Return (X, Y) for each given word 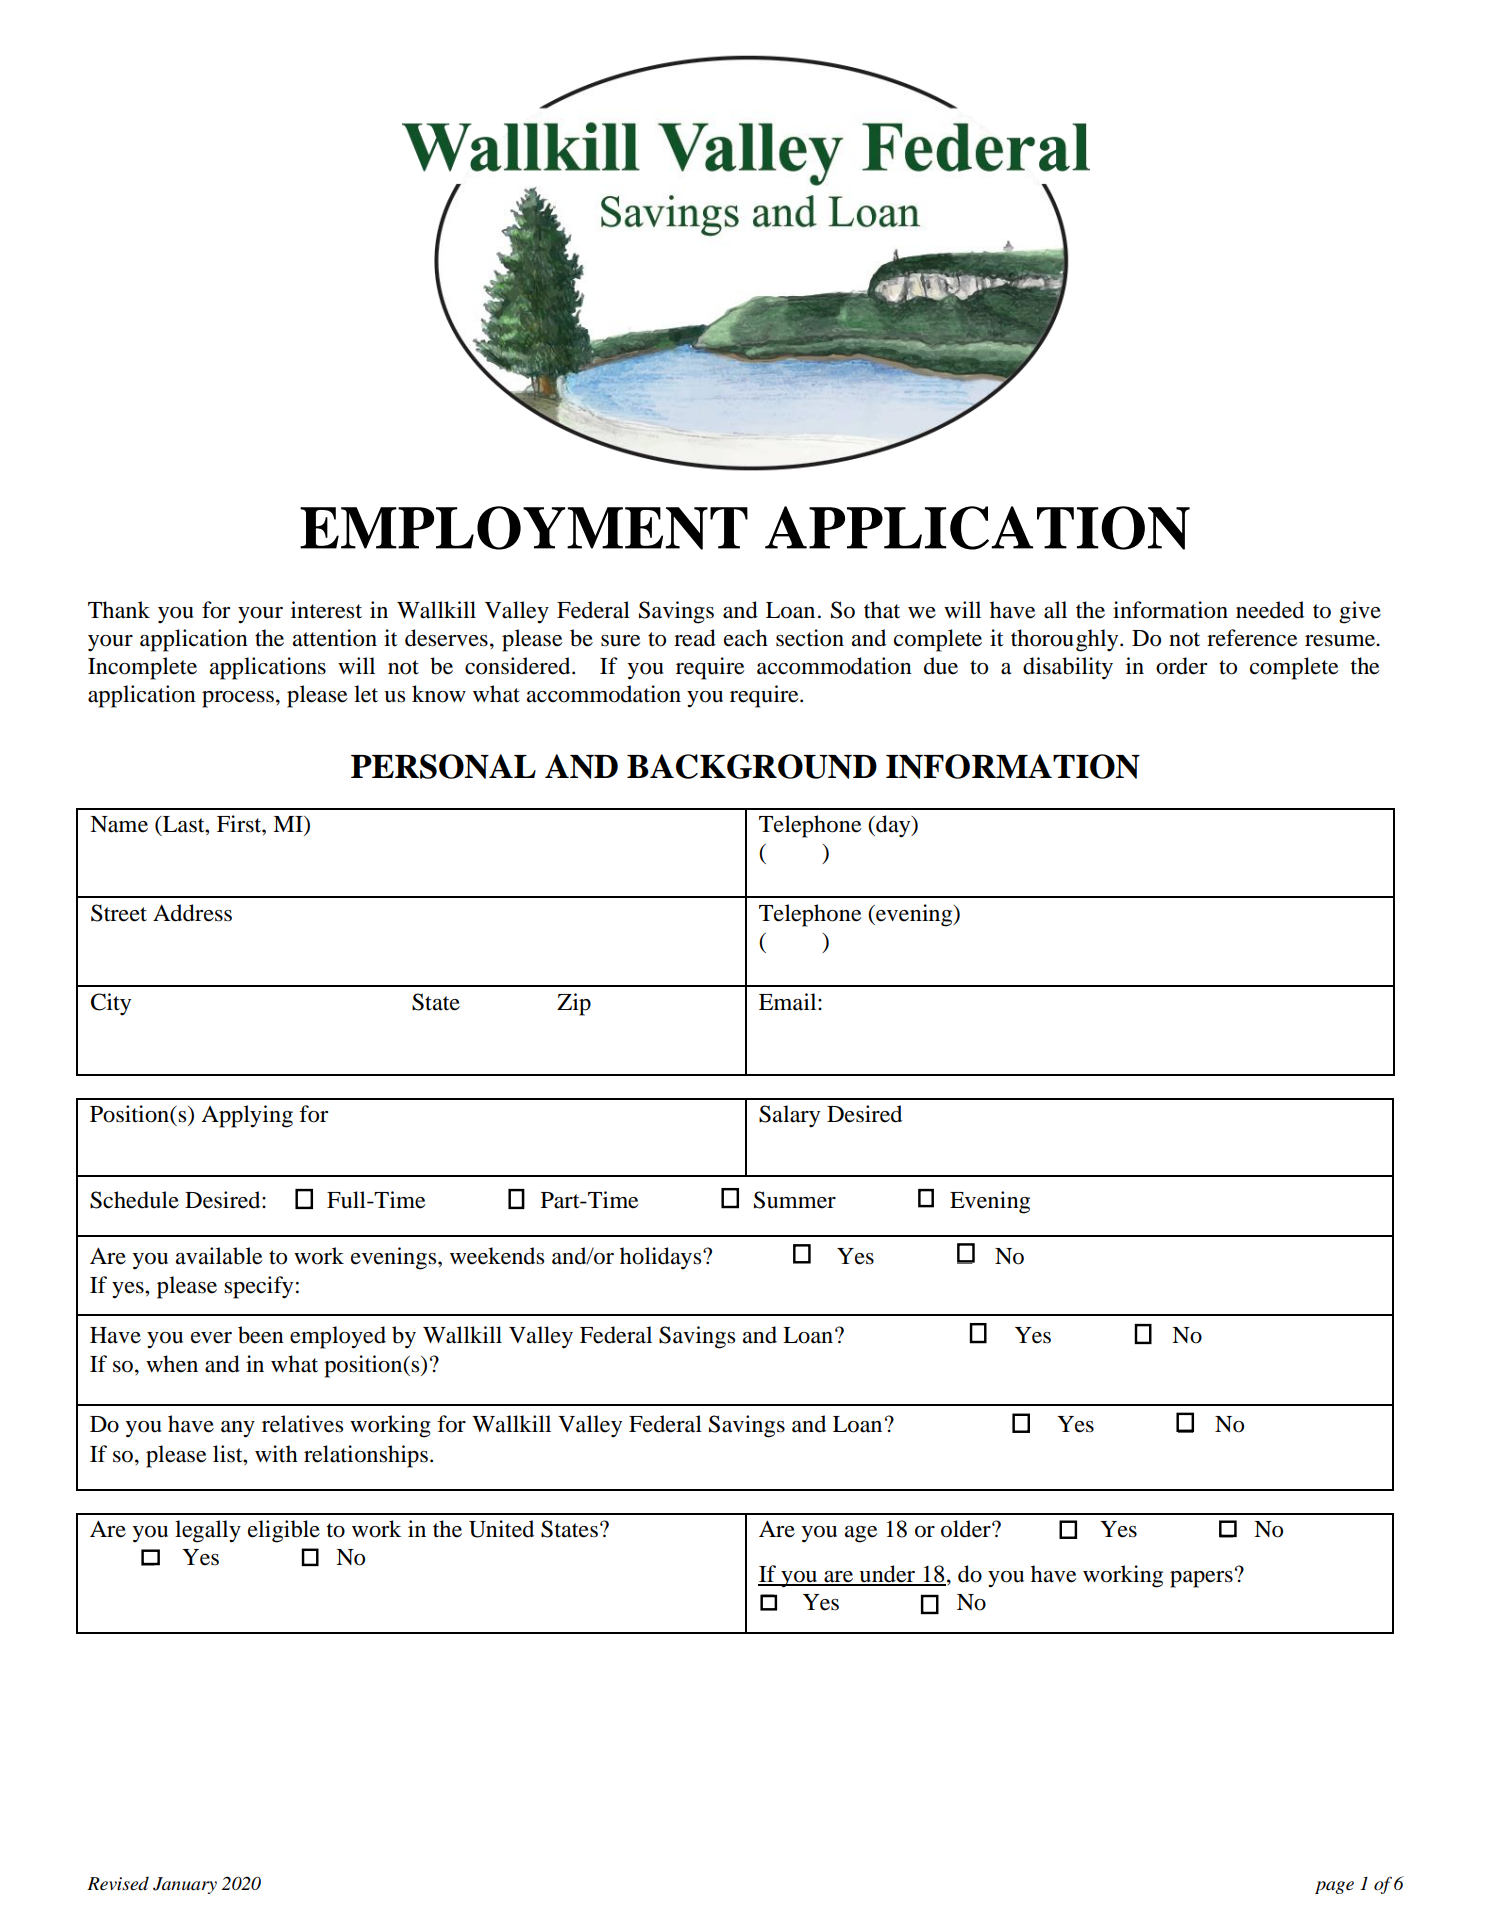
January (185, 1885)
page (1334, 1887)
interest (326, 610)
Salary (789, 1116)
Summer (795, 1200)
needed (1270, 610)
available (219, 1256)
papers (1201, 1579)
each (746, 638)
